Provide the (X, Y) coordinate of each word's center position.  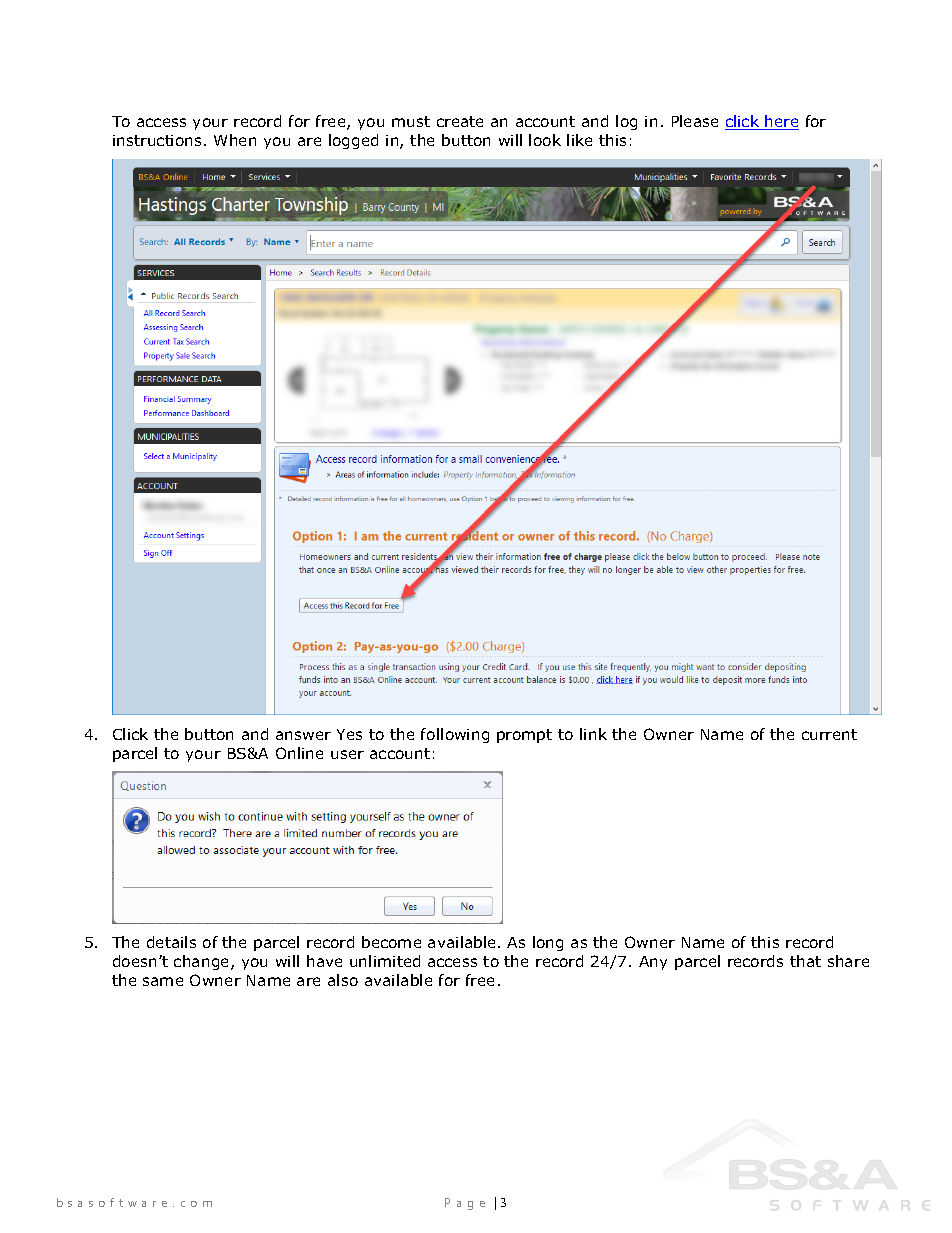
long (548, 943)
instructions (159, 140)
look (545, 140)
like (579, 140)
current (829, 734)
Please (695, 121)
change (203, 962)
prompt (524, 736)
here (781, 122)
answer (303, 735)
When (235, 140)
